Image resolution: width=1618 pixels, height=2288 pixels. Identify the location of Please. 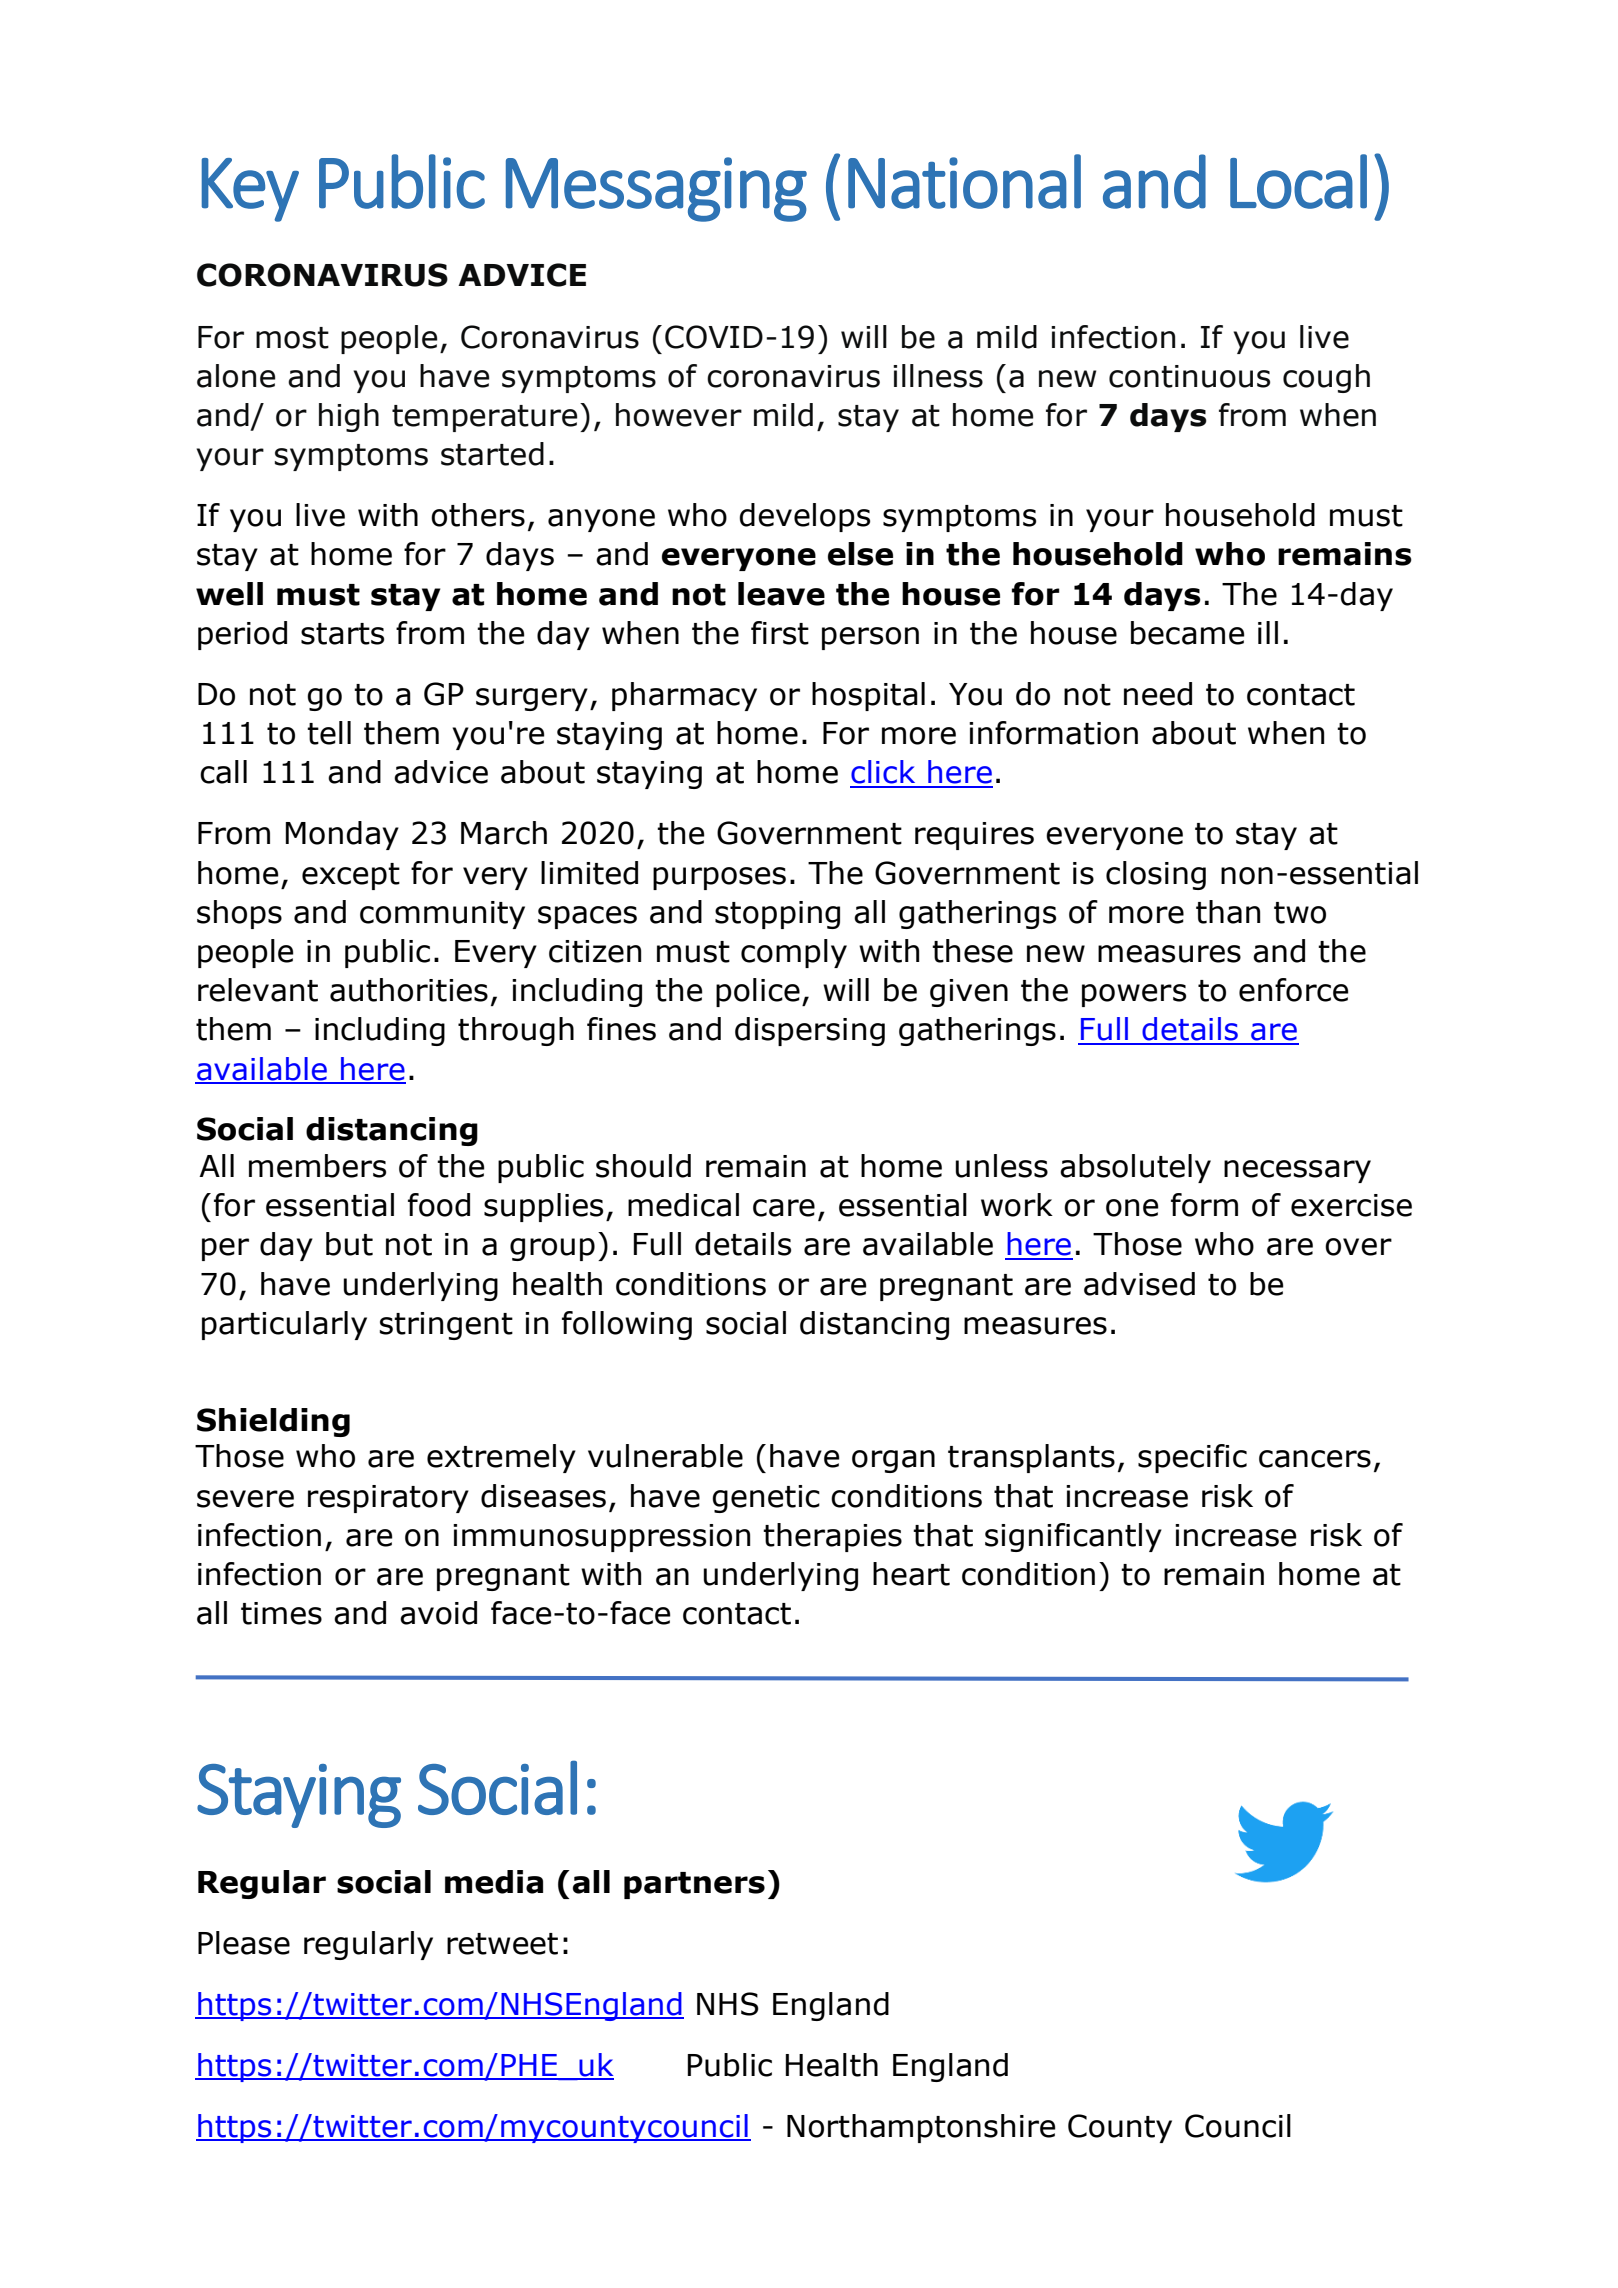
(244, 1943).
